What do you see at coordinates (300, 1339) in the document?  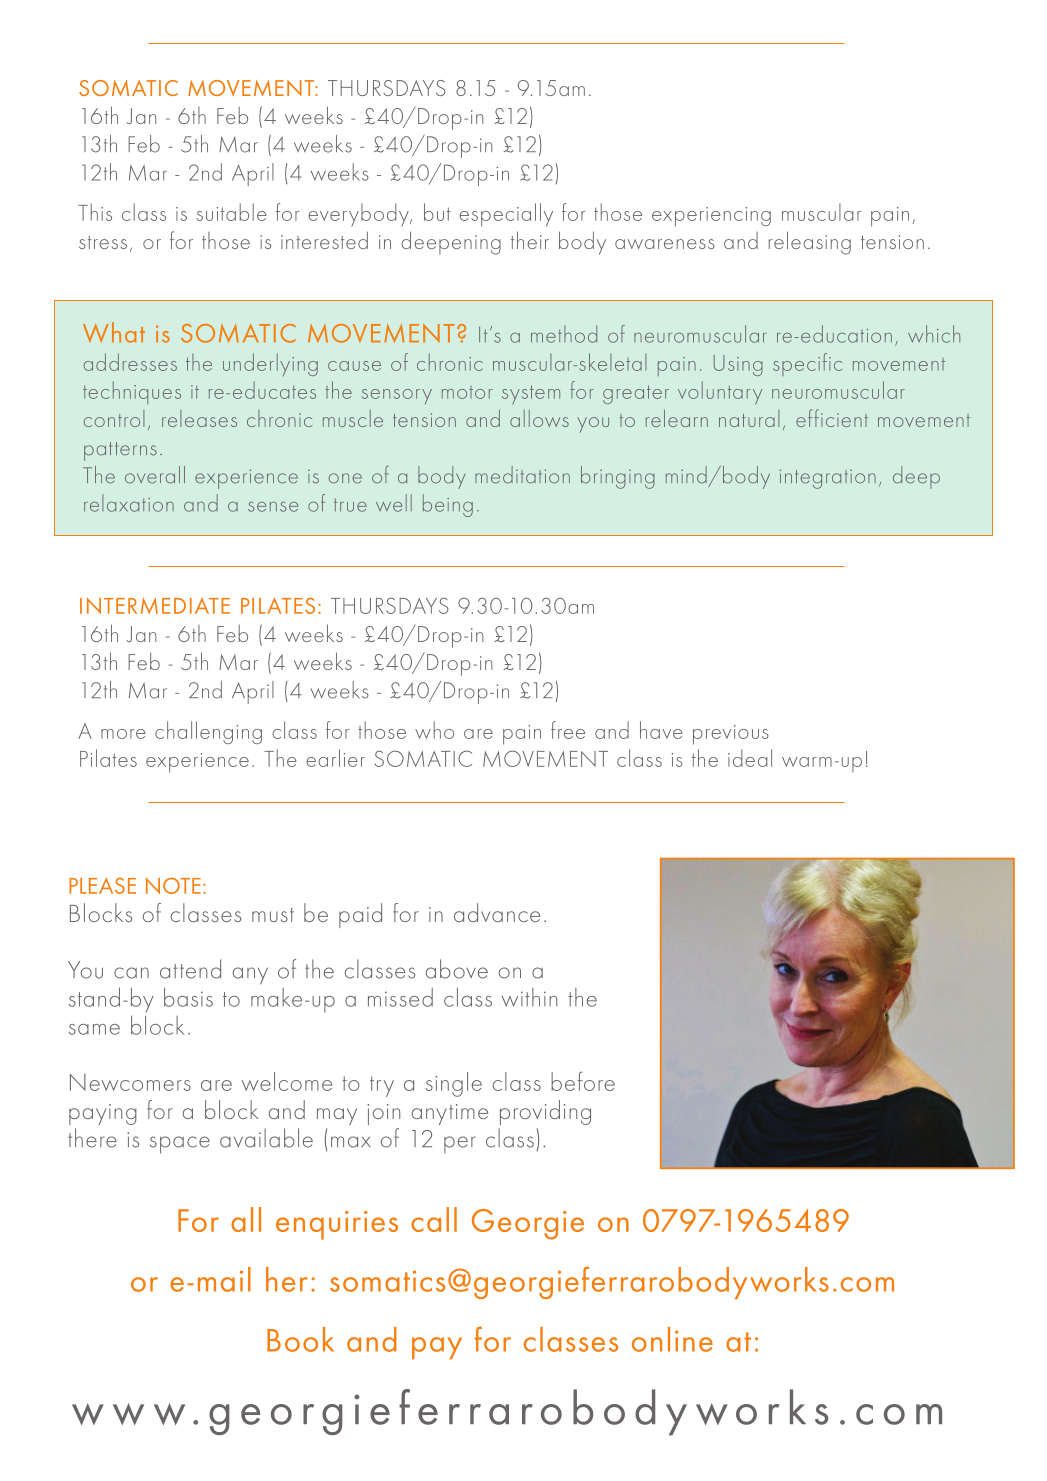 I see `Book` at bounding box center [300, 1339].
